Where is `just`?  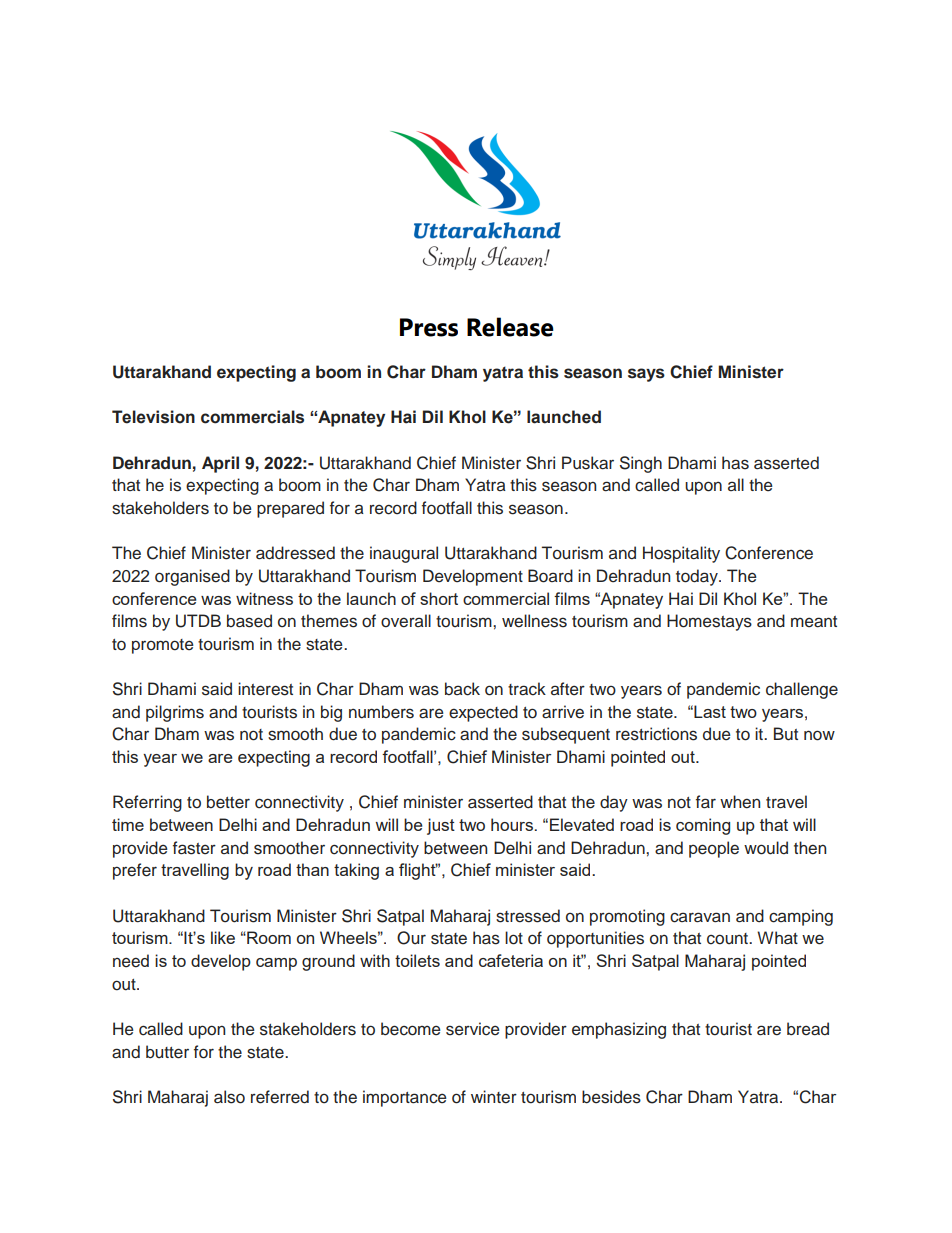
just is located at coordinates (441, 826).
